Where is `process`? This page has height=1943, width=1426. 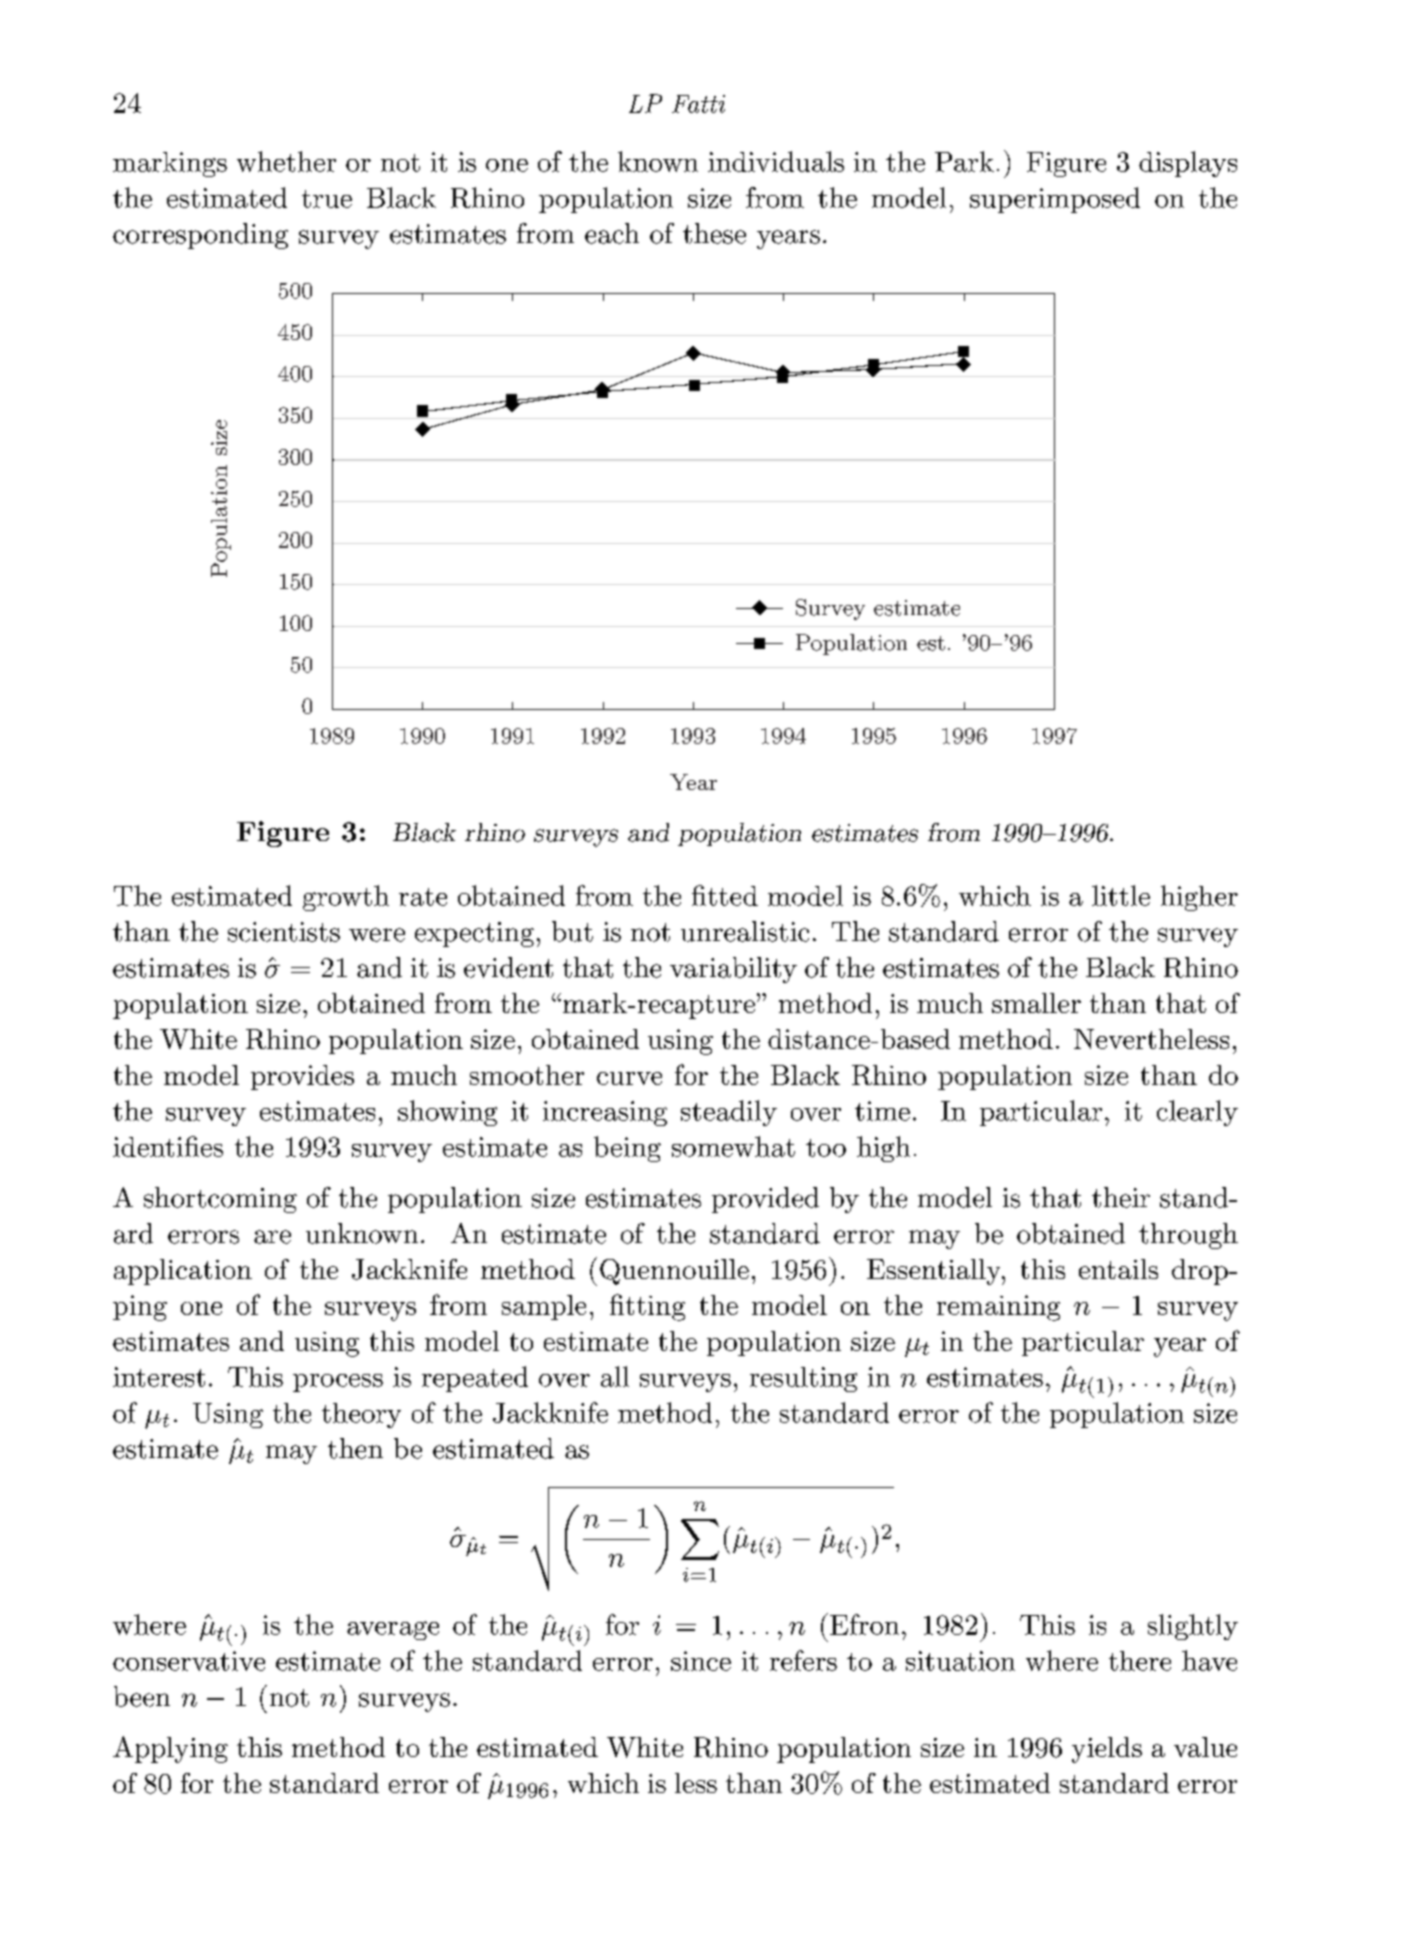
process is located at coordinates (338, 1383).
